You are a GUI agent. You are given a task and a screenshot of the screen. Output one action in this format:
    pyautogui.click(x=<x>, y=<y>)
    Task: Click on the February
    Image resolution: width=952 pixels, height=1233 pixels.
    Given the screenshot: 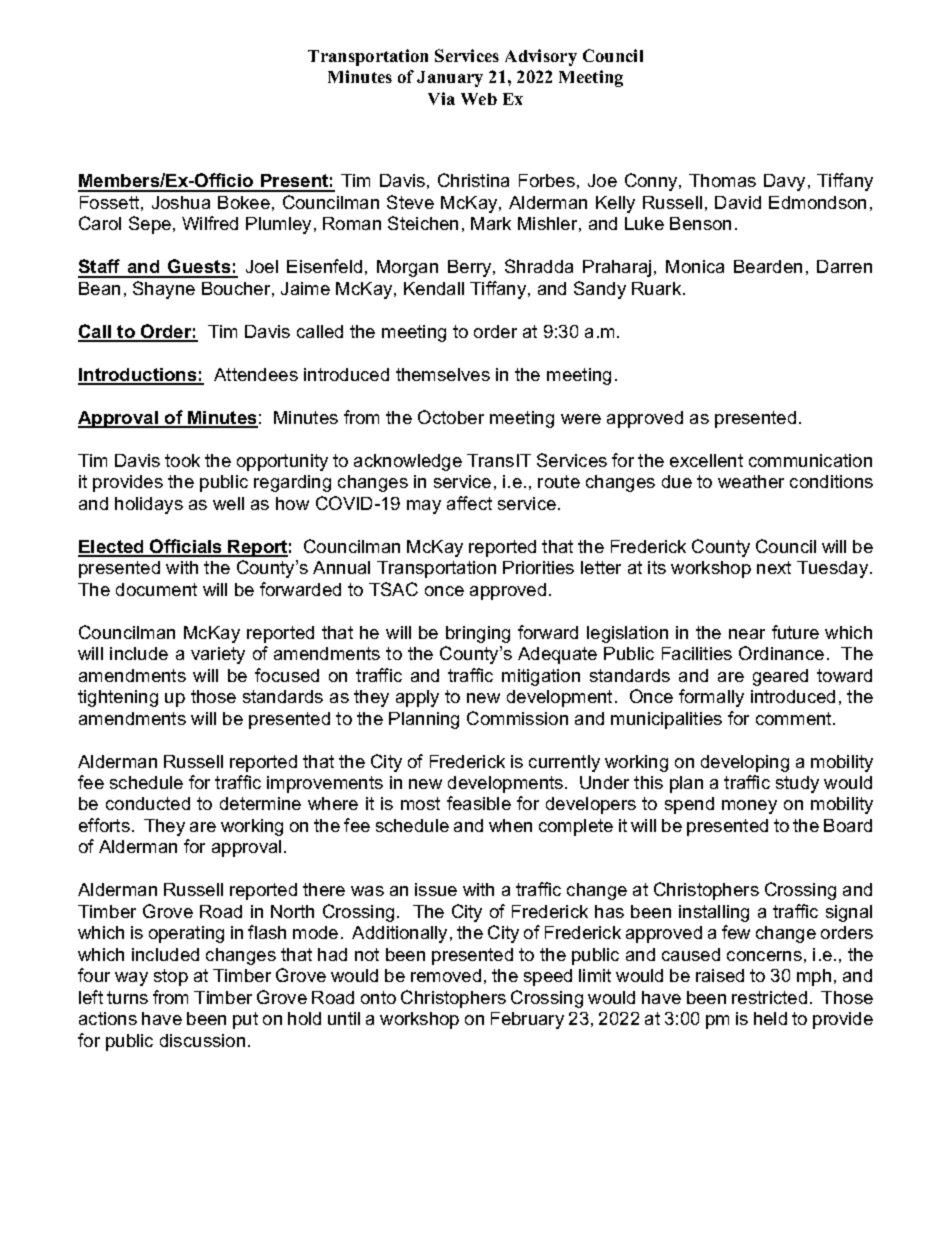 What is the action you would take?
    pyautogui.click(x=527, y=1020)
